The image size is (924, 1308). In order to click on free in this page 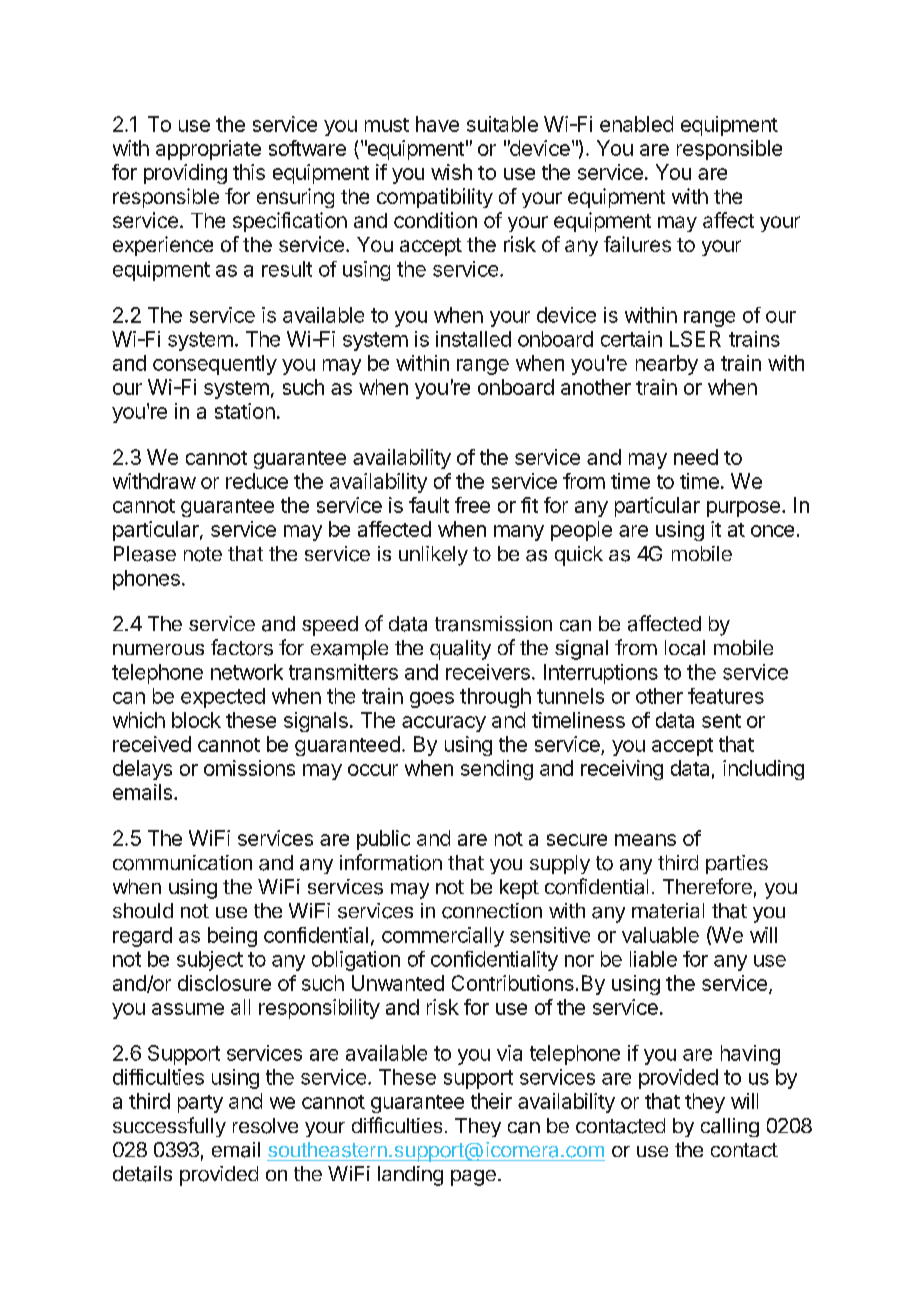, I will do `click(472, 505)`.
